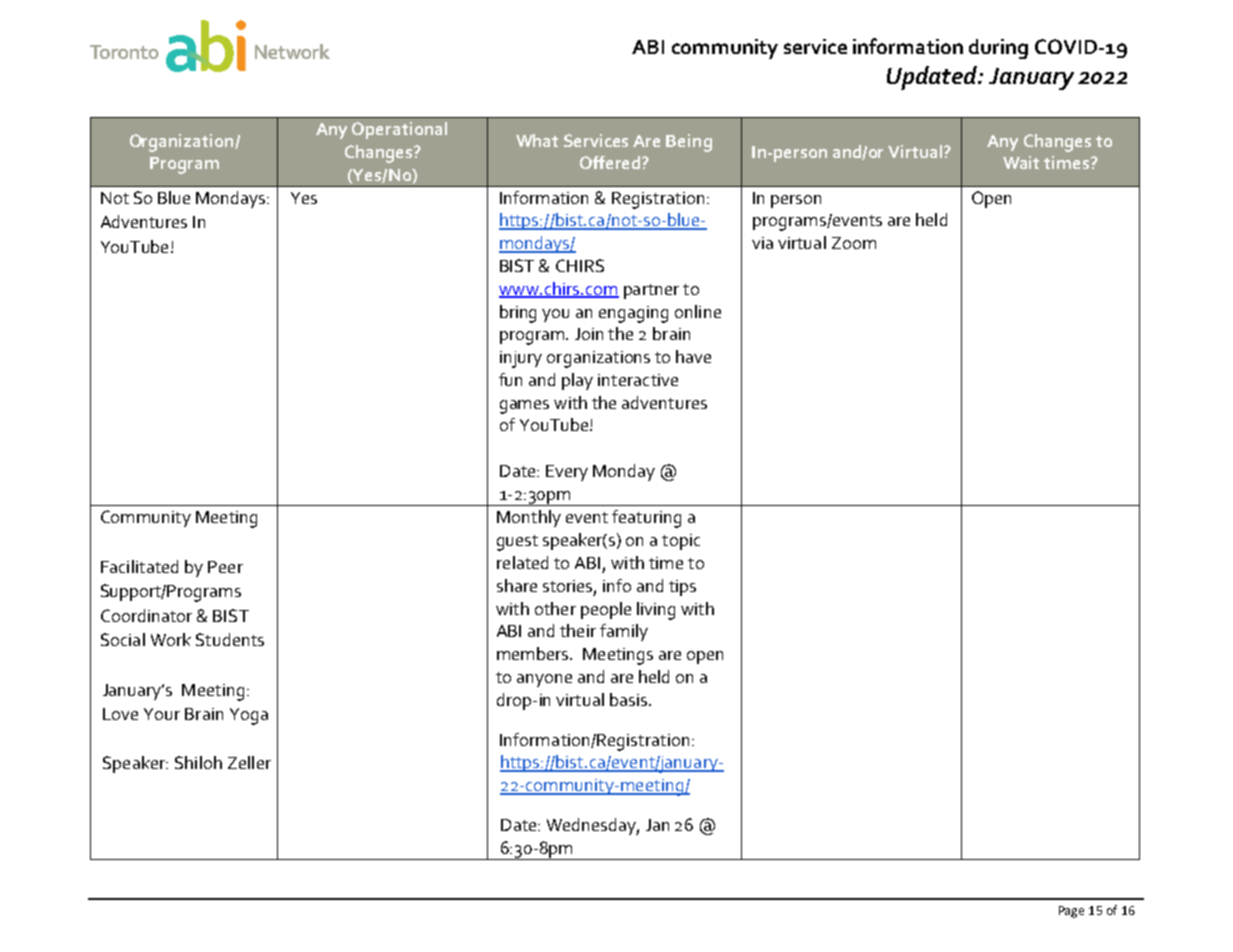 The image size is (1233, 952). I want to click on Every, so click(567, 473).
